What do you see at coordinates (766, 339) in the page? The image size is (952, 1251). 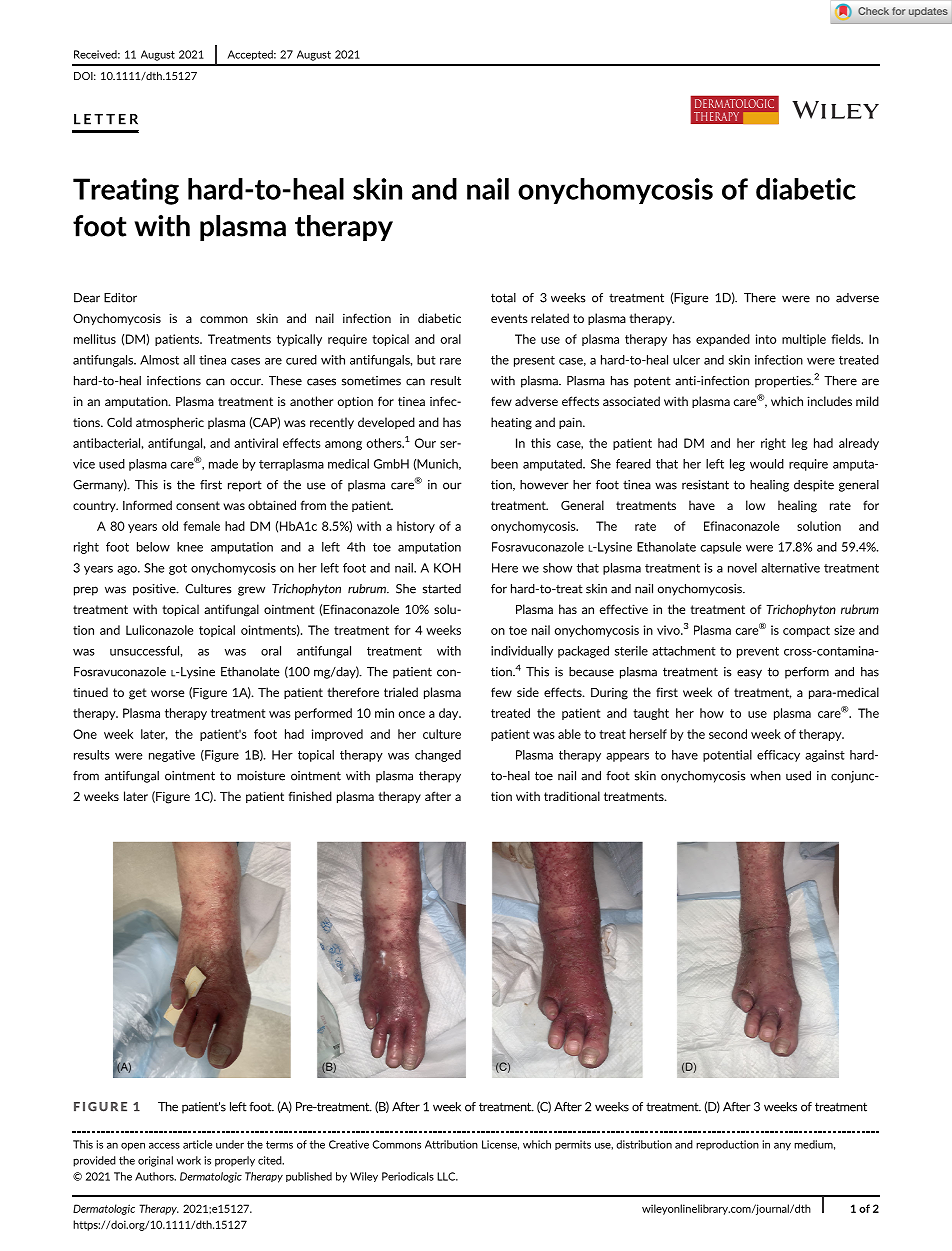 I see `into` at bounding box center [766, 339].
